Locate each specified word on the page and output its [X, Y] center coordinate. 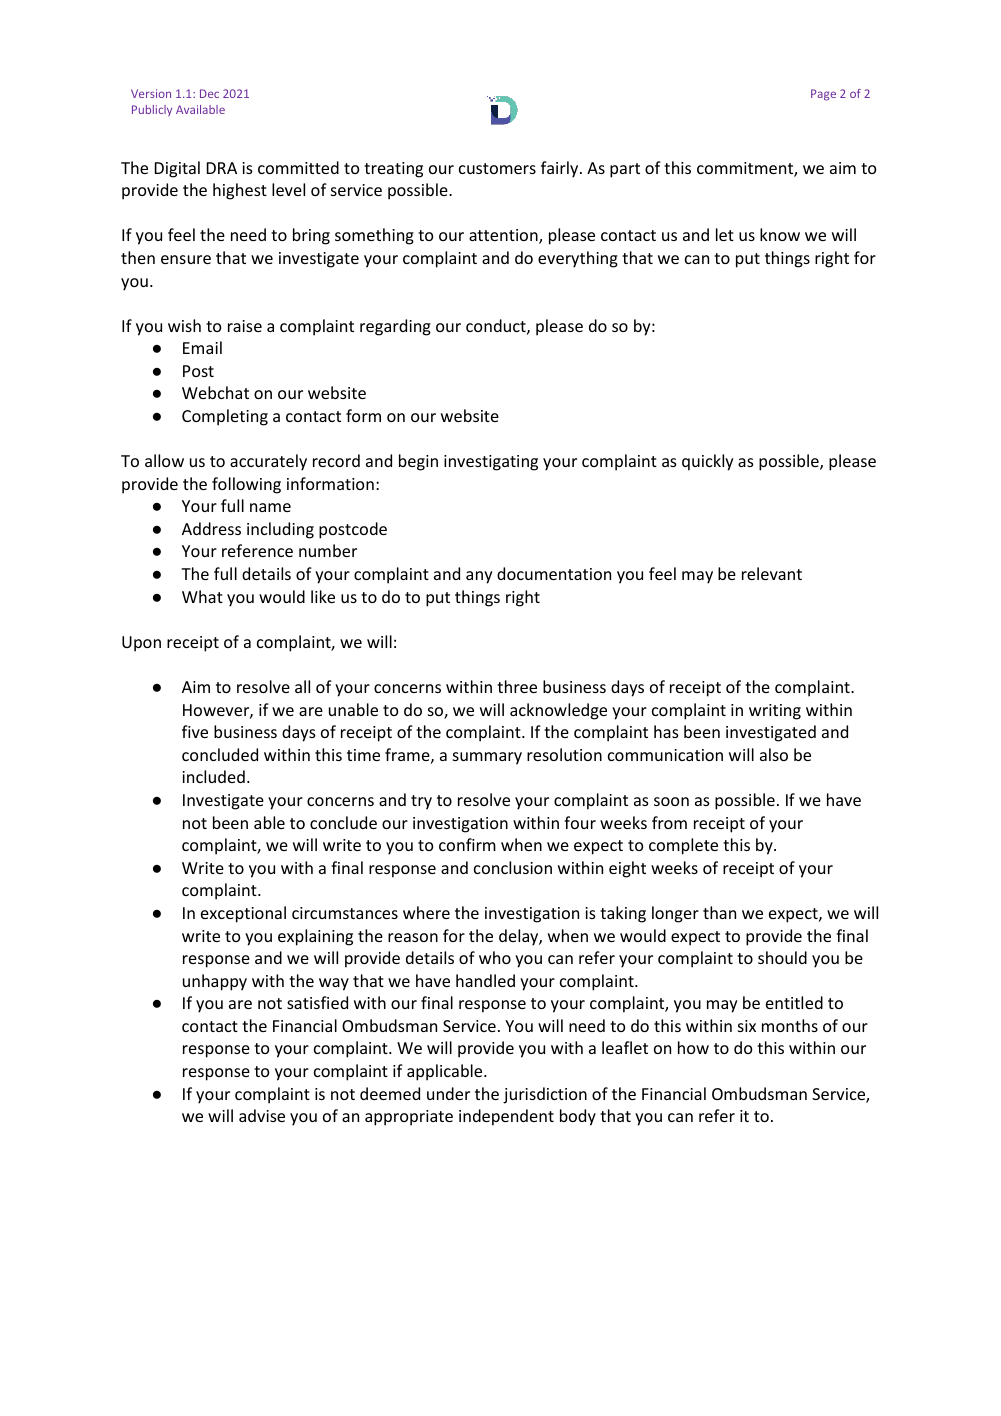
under [448, 1093]
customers [497, 168]
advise [262, 1115]
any [479, 577]
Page [823, 95]
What [202, 596]
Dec [209, 93]
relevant [772, 573]
